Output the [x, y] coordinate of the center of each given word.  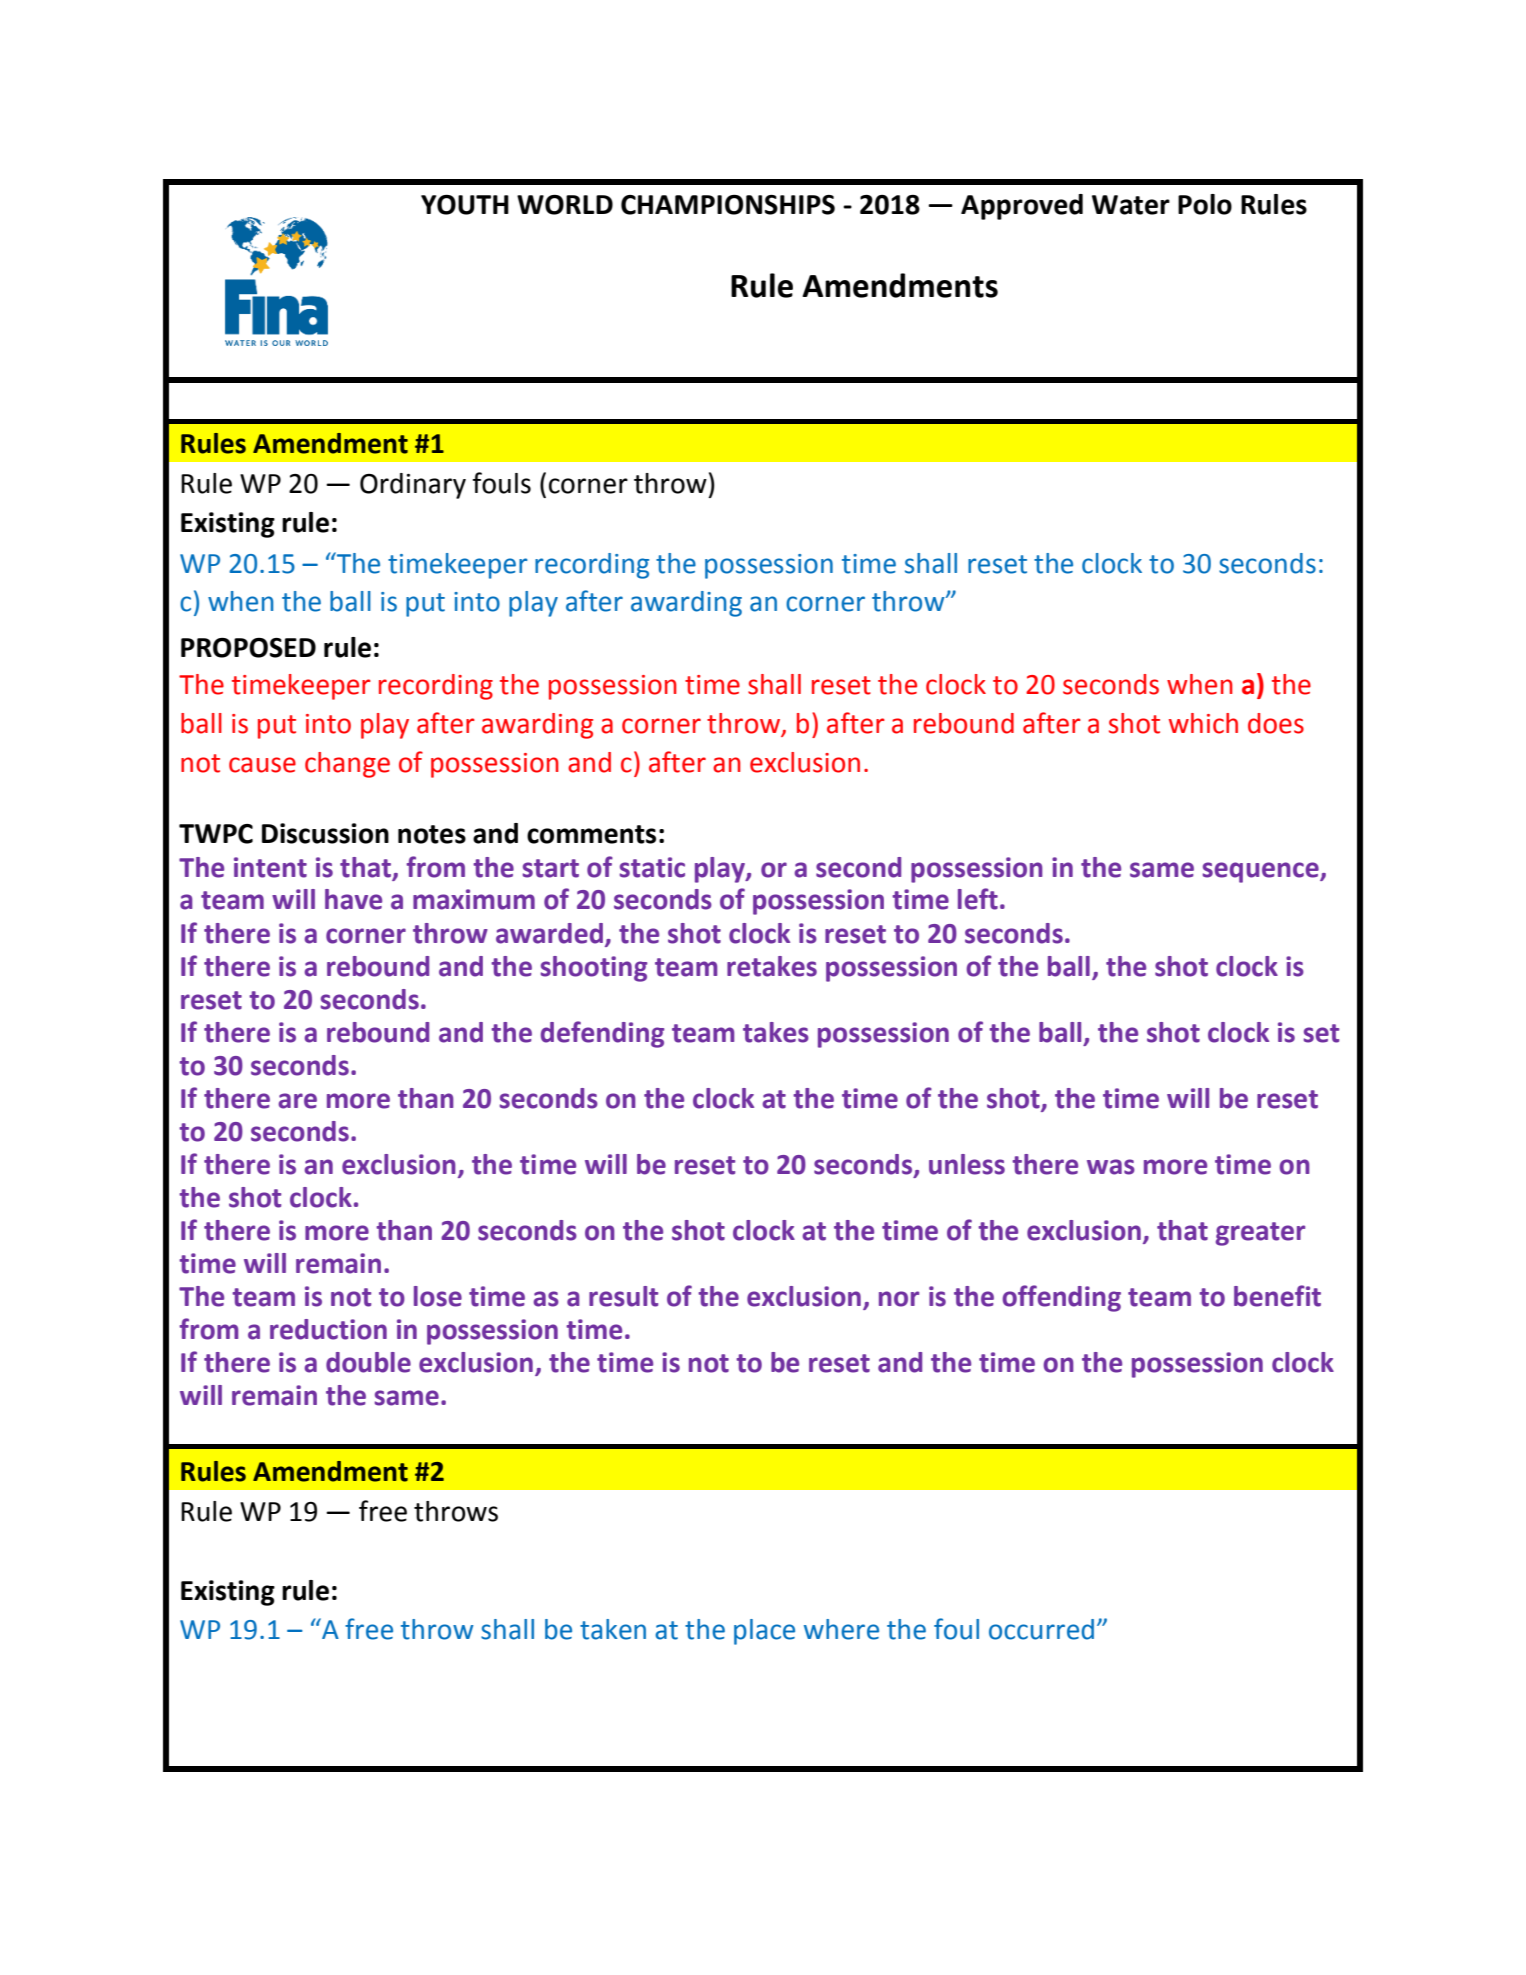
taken [613, 1629]
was [1111, 1167]
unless [967, 1164]
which [1203, 723]
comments [591, 834]
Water [1131, 205]
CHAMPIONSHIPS [728, 205]
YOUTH [465, 205]
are [297, 1101]
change [347, 765]
